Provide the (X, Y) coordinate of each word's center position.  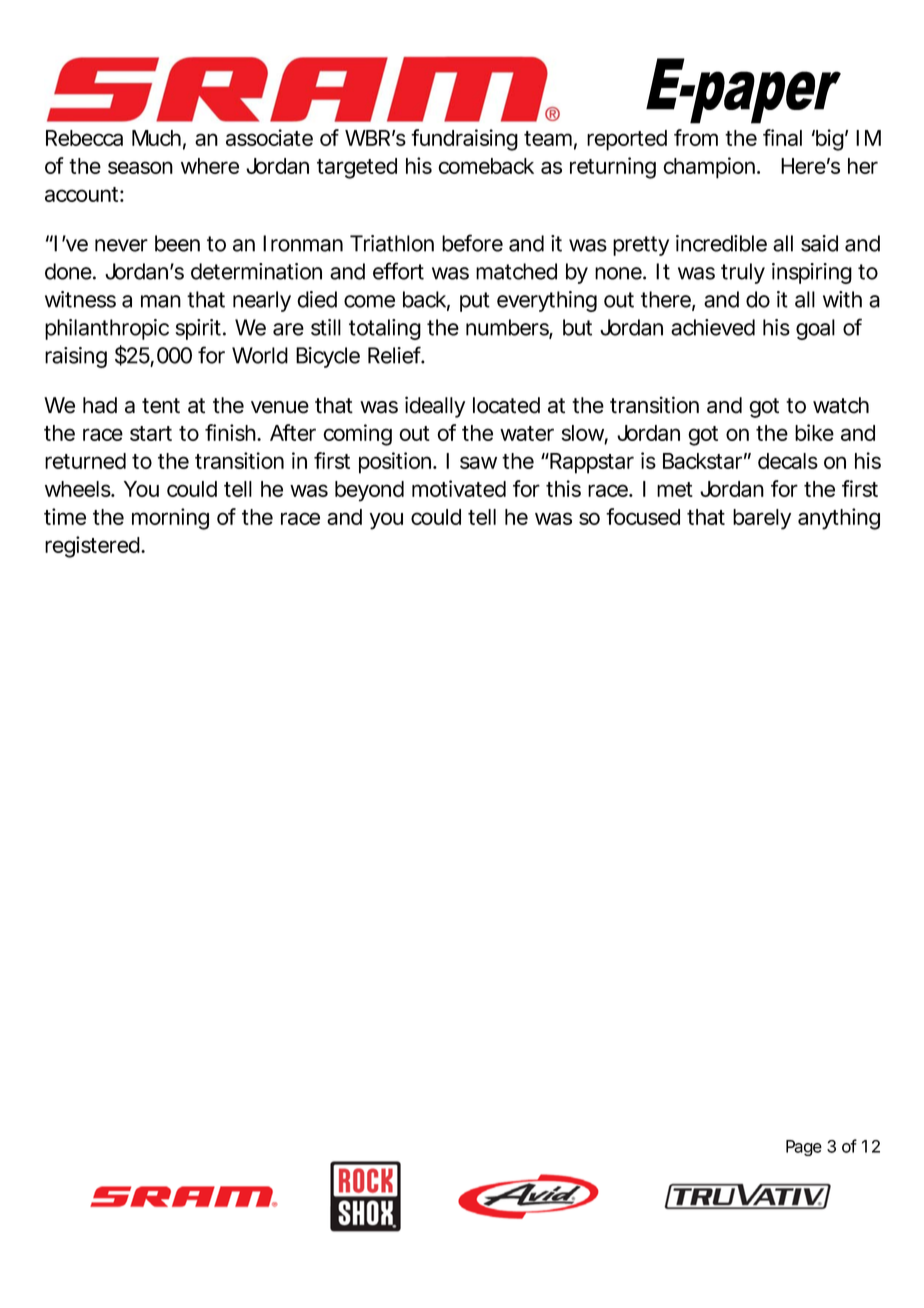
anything (839, 519)
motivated (459, 488)
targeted (357, 168)
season (140, 167)
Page (804, 1148)
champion (711, 168)
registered (94, 547)
